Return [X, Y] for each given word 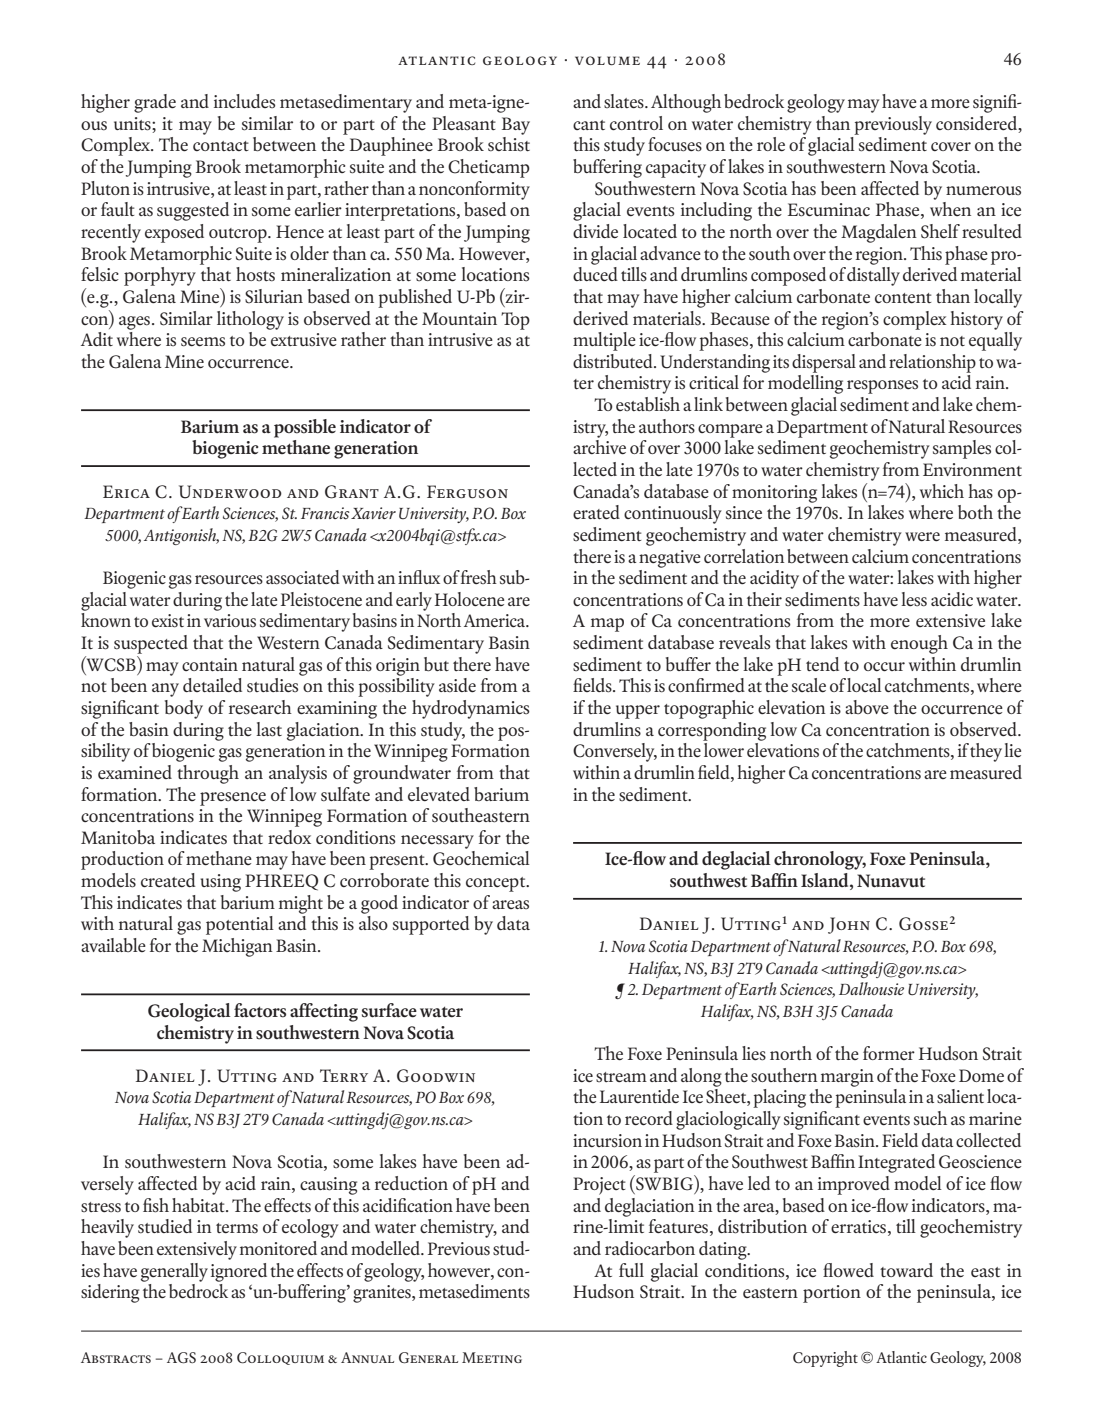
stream [621, 1077]
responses [882, 387]
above [867, 707]
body [184, 709]
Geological [189, 1012]
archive [599, 447]
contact [221, 146]
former [889, 1053]
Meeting [492, 1357]
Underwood [230, 492]
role [771, 144]
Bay [516, 126]
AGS [181, 1358]
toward [906, 1270]
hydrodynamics [471, 709]
